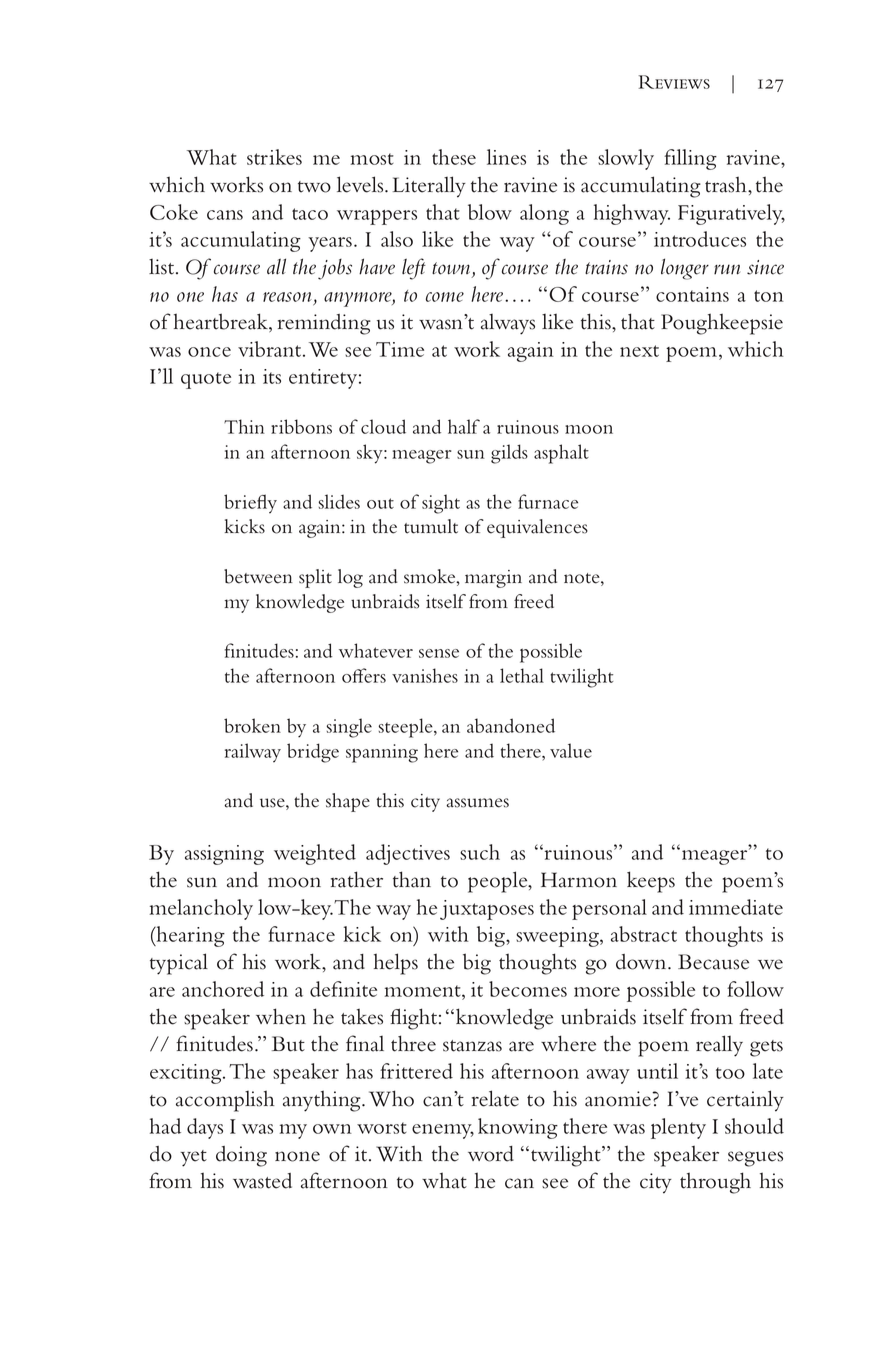 The height and width of the screenshot is (1345, 896). Describe the element at coordinates (250, 504) in the screenshot. I see `briefly` at that location.
